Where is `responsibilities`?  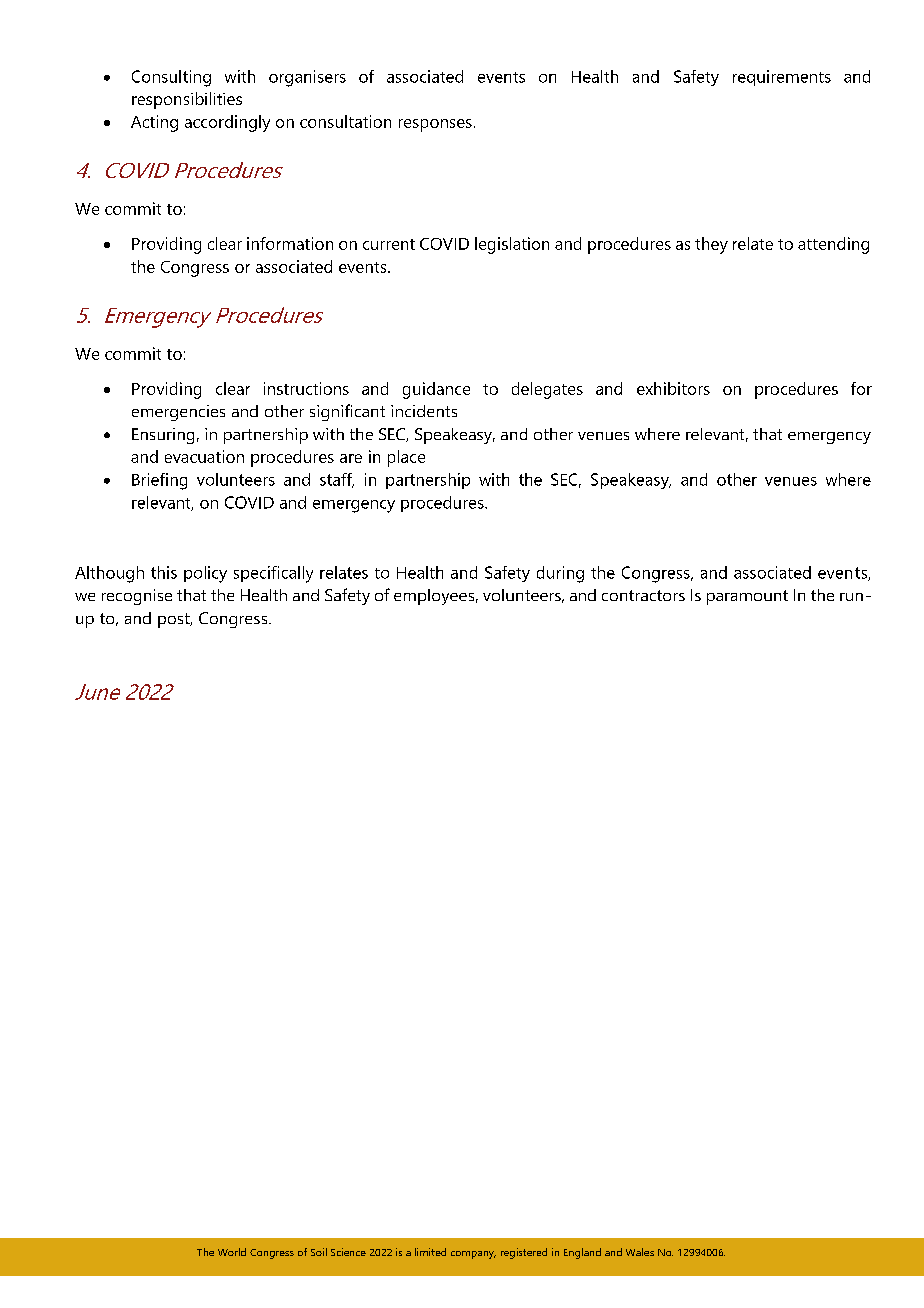
responsibilities is located at coordinates (187, 100).
